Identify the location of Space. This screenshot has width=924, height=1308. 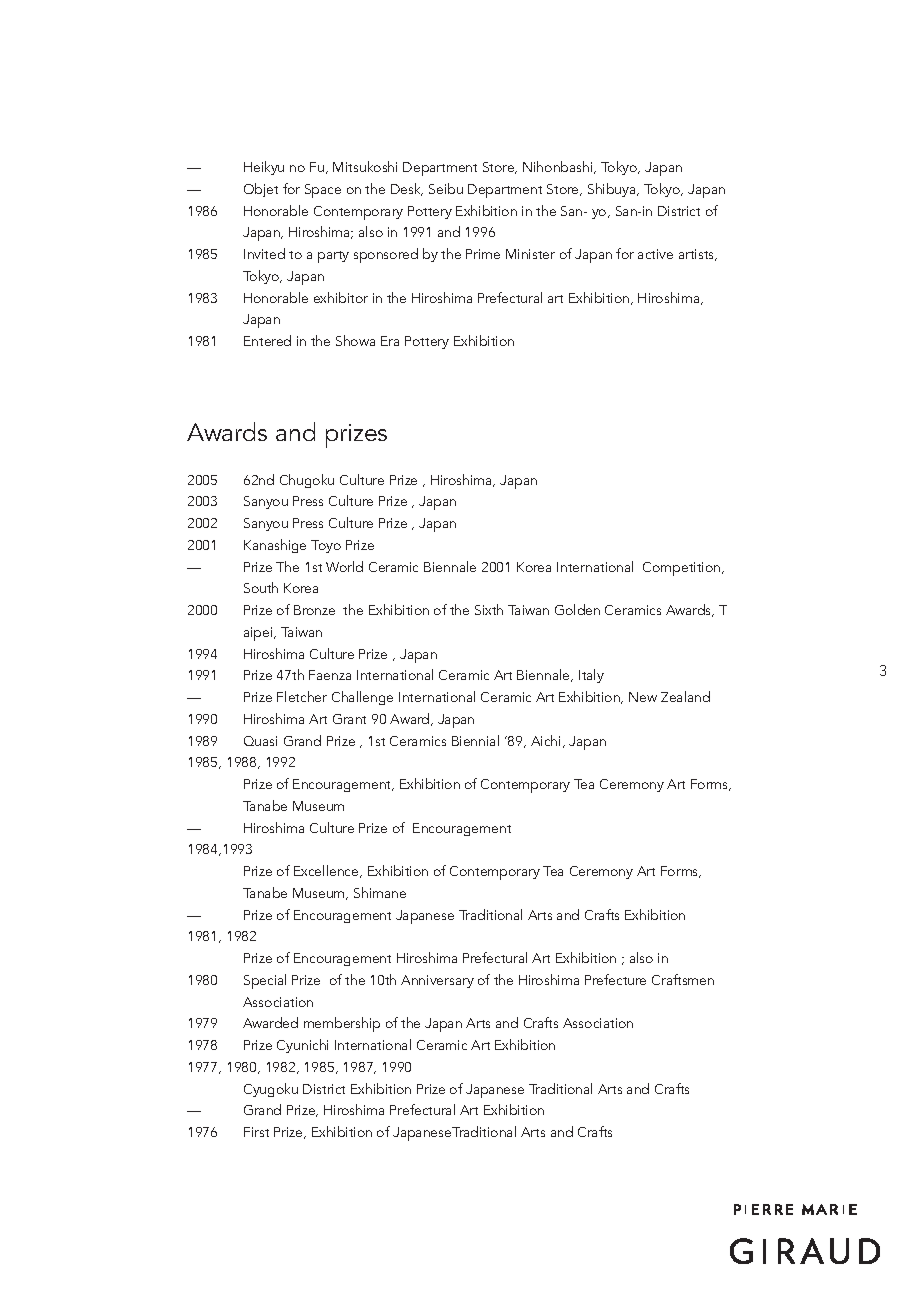
(323, 191).
